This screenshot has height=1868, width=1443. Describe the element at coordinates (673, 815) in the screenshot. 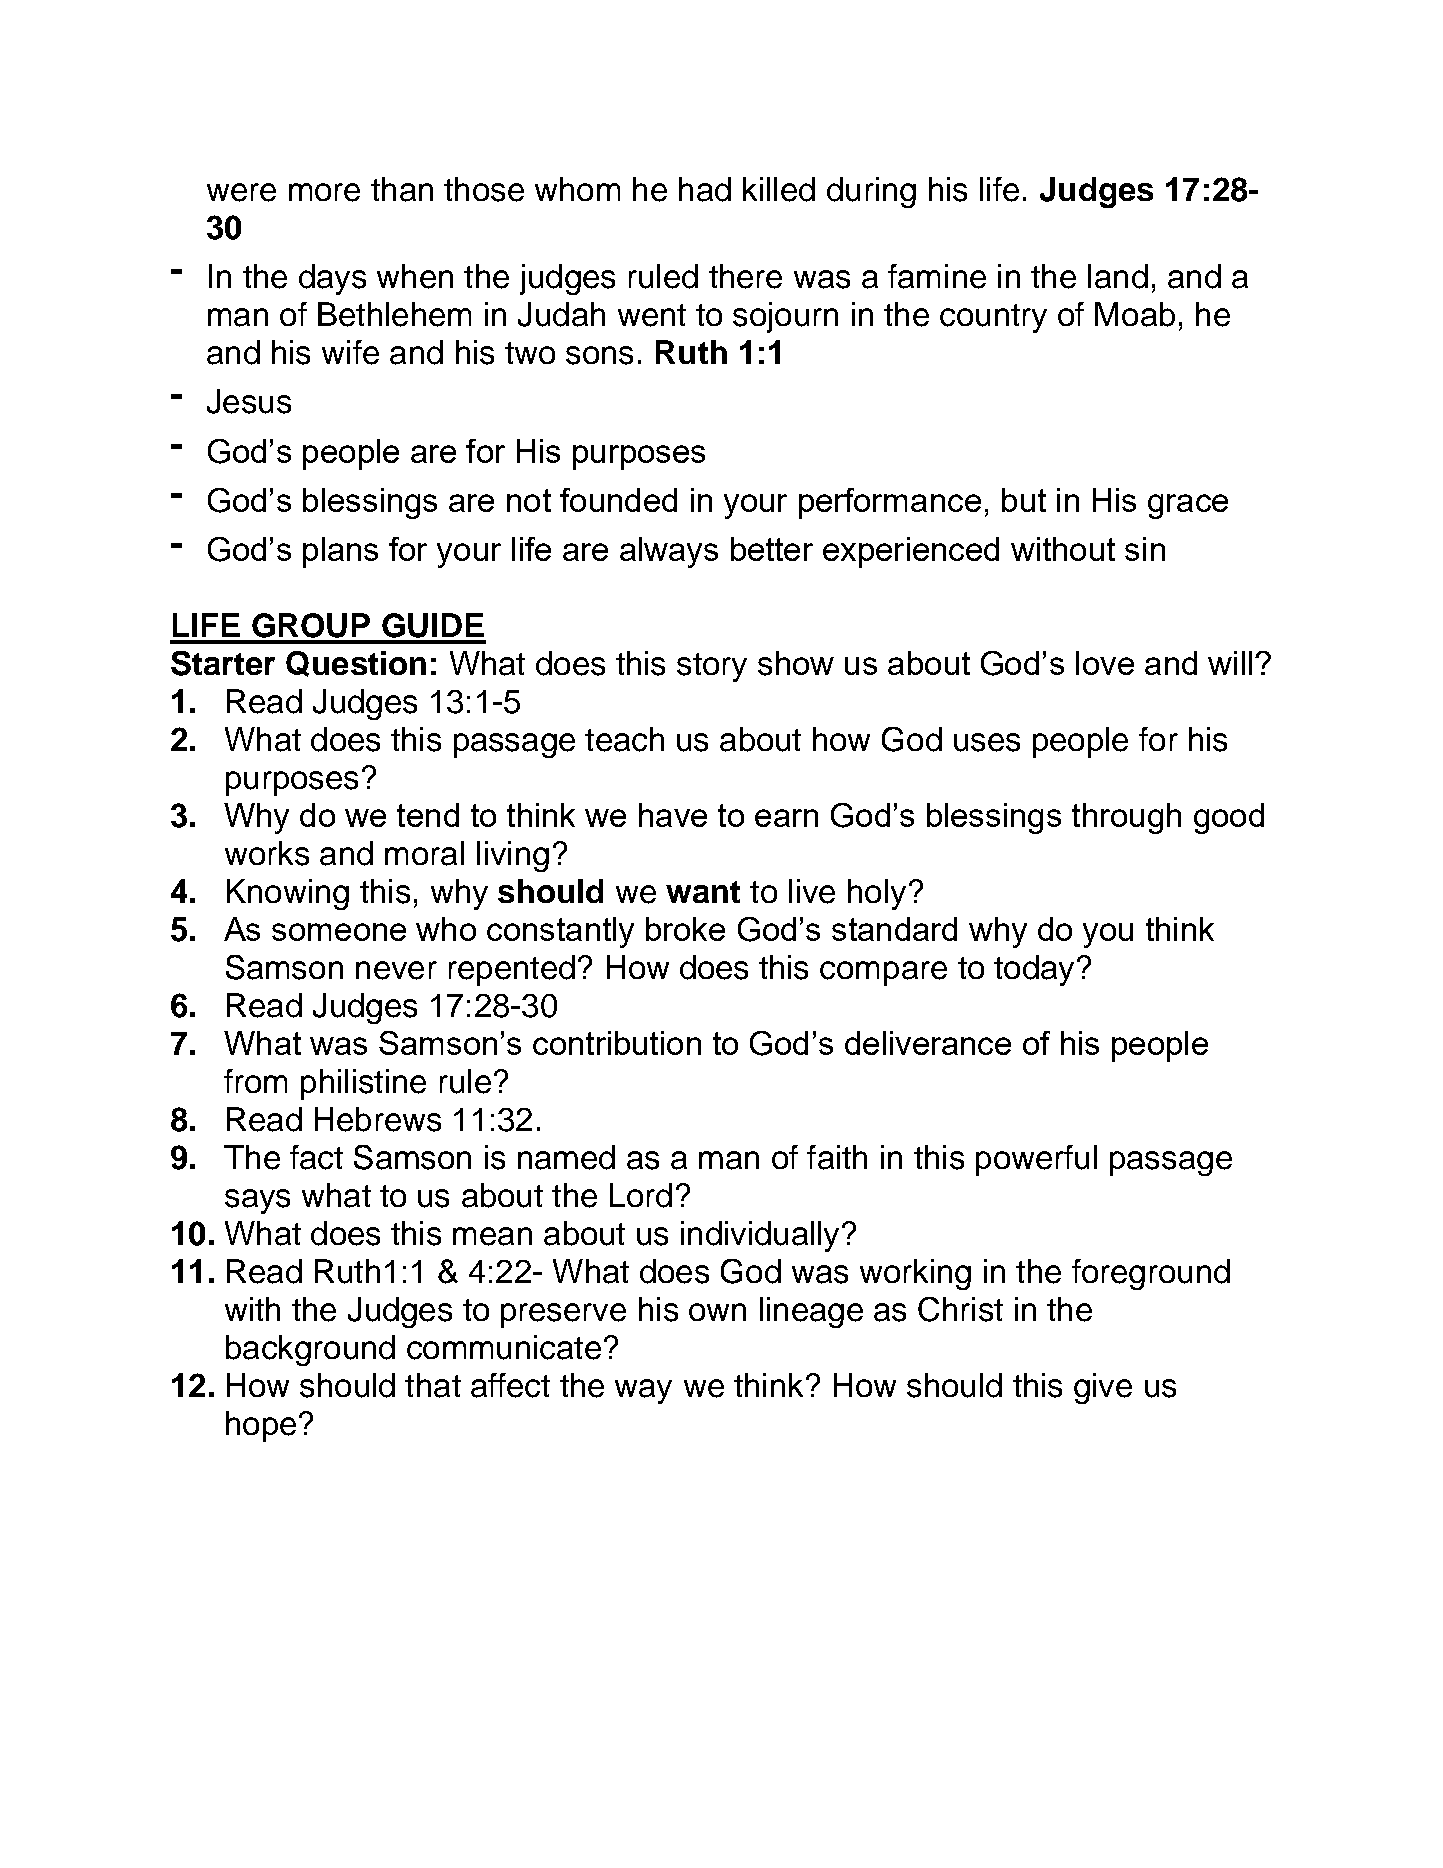

I see `have` at that location.
